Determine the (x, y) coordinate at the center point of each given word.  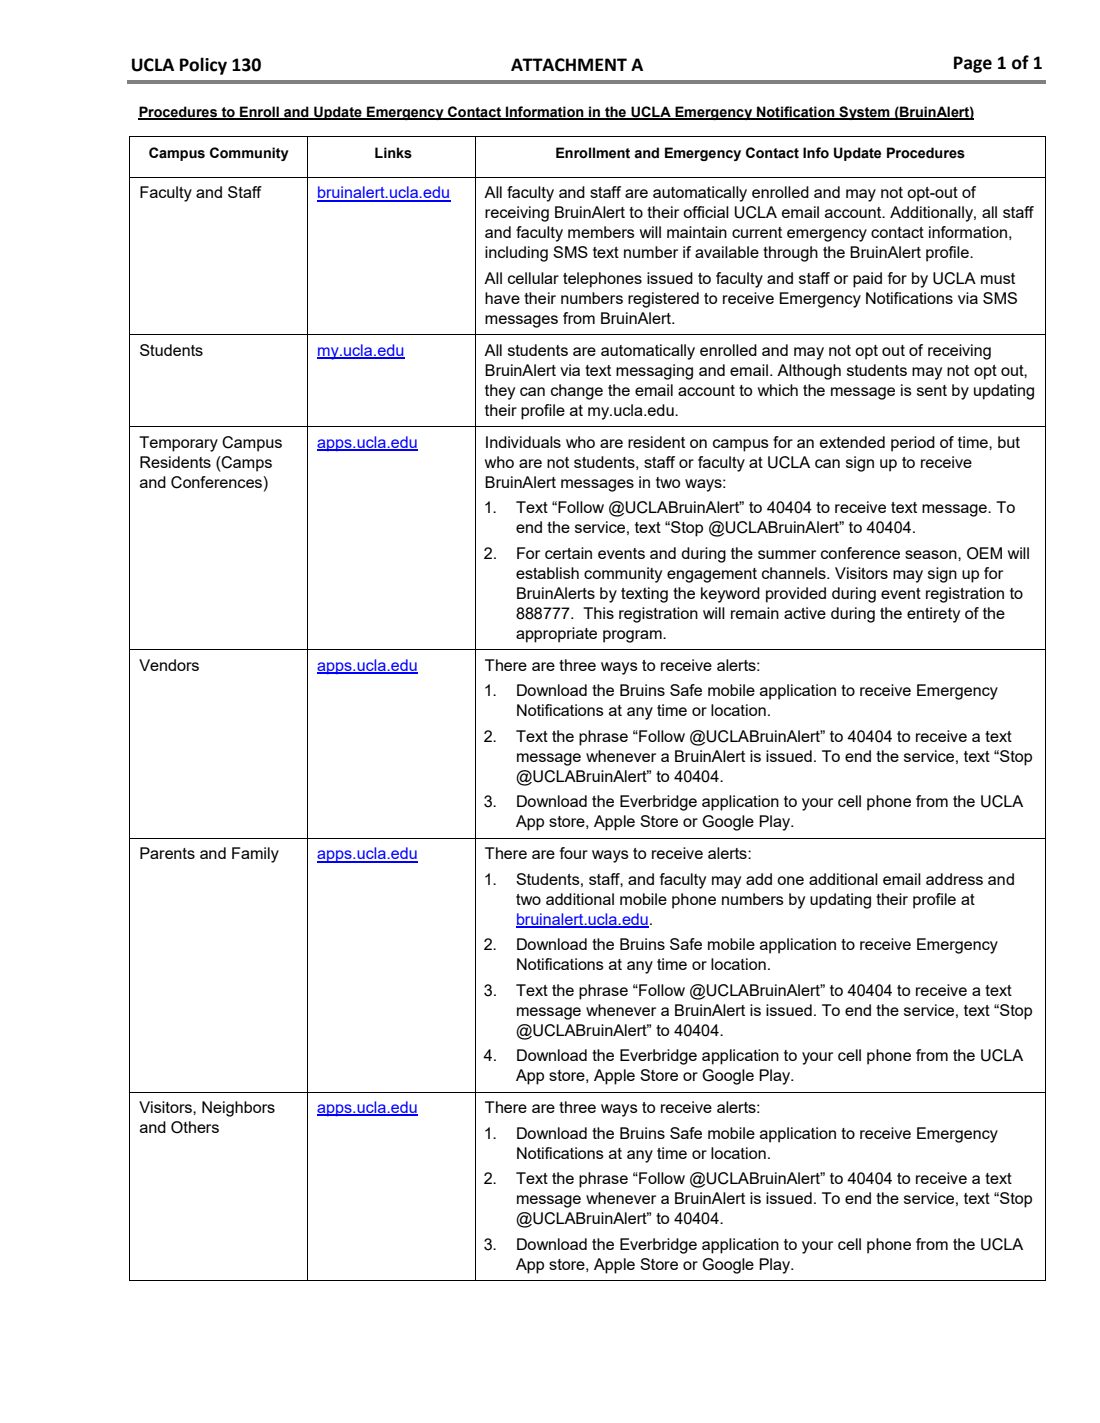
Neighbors (238, 1109)
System (864, 113)
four (574, 853)
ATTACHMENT (569, 65)
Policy (203, 66)
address (954, 879)
